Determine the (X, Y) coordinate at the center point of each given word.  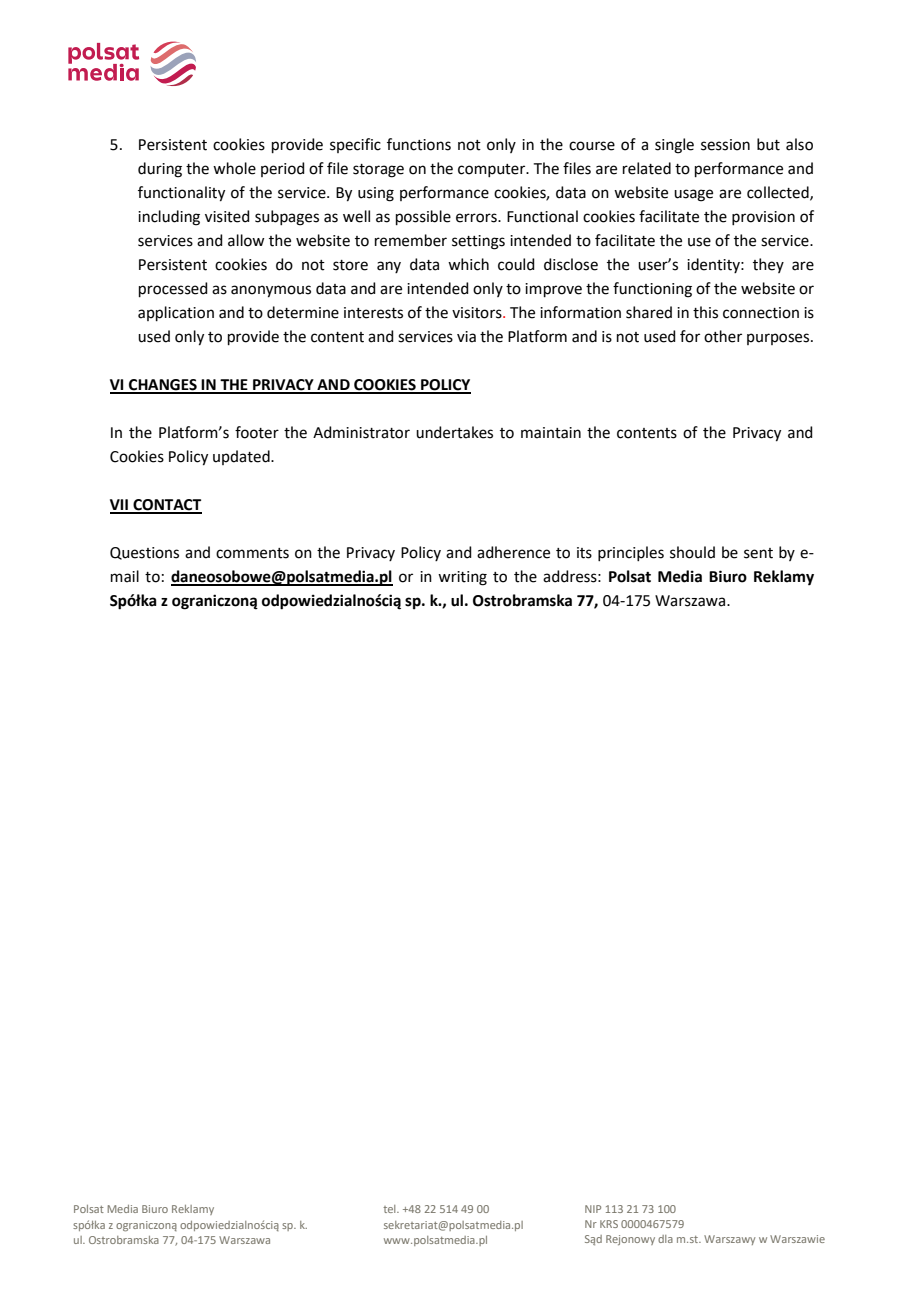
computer (493, 170)
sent (758, 553)
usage (693, 195)
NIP (593, 1209)
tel (390, 1209)
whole (234, 168)
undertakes (454, 432)
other (723, 336)
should (692, 552)
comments (252, 553)
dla (665, 1239)
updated (242, 457)
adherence (513, 552)
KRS (609, 1224)
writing (462, 578)
